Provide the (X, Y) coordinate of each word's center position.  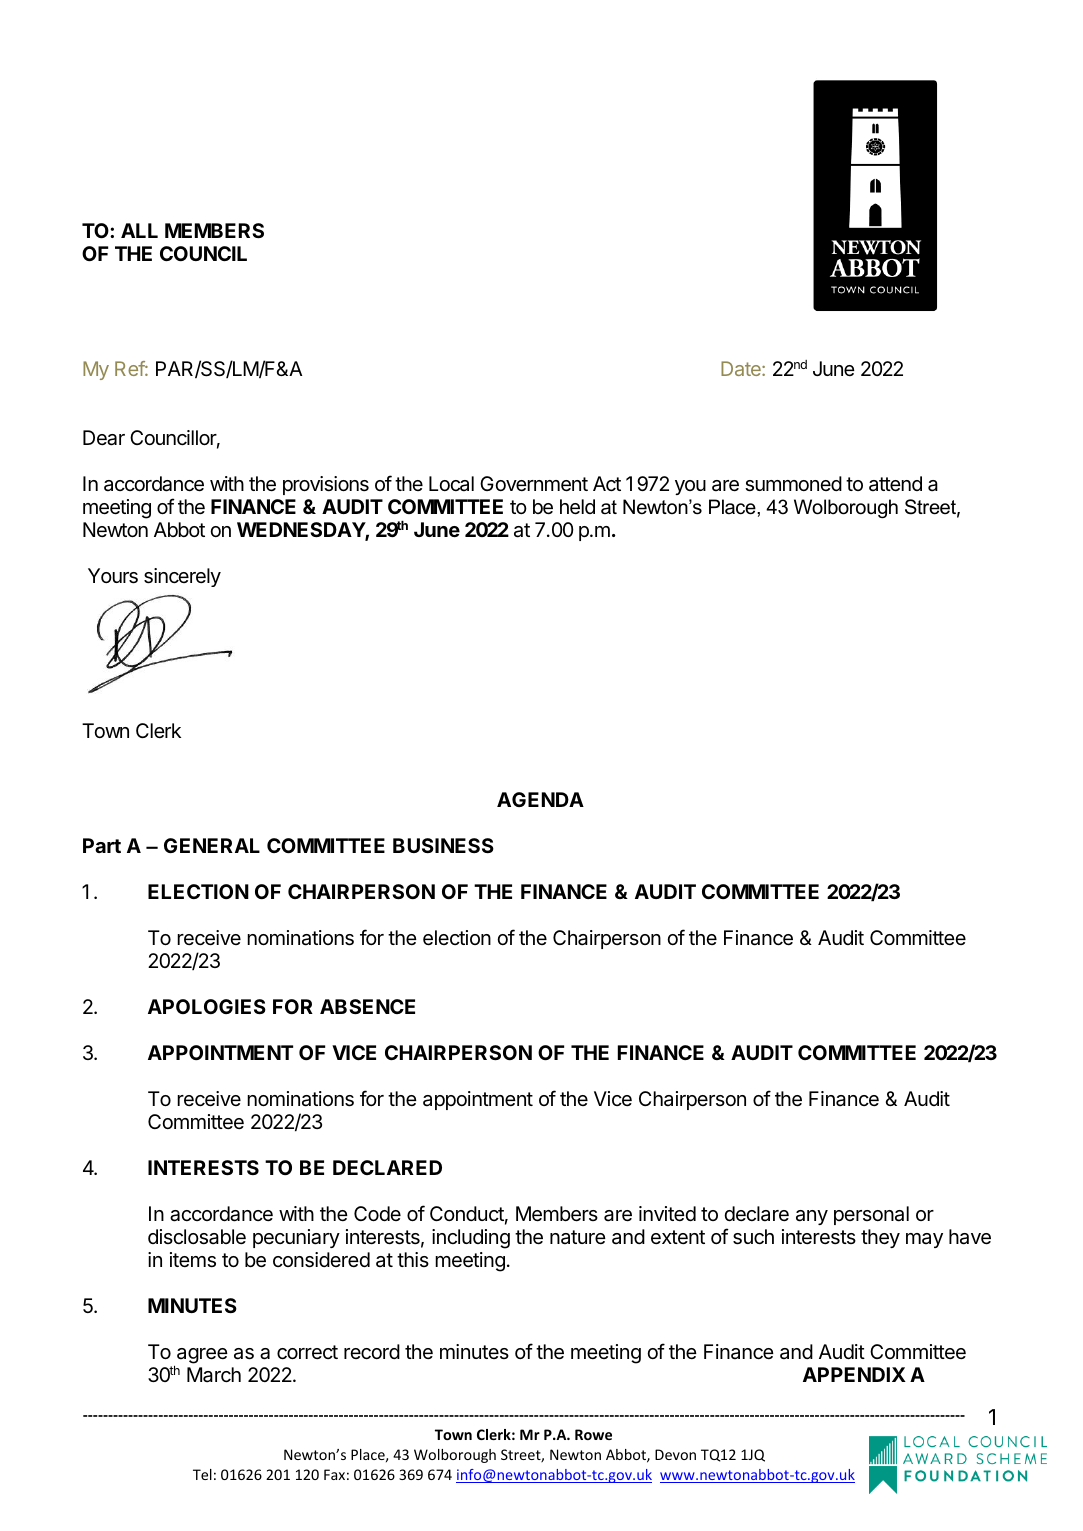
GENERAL (212, 845)
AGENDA (540, 799)
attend (895, 484)
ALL (139, 230)
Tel (202, 1474)
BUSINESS (443, 845)
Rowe (593, 1434)
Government (534, 484)
